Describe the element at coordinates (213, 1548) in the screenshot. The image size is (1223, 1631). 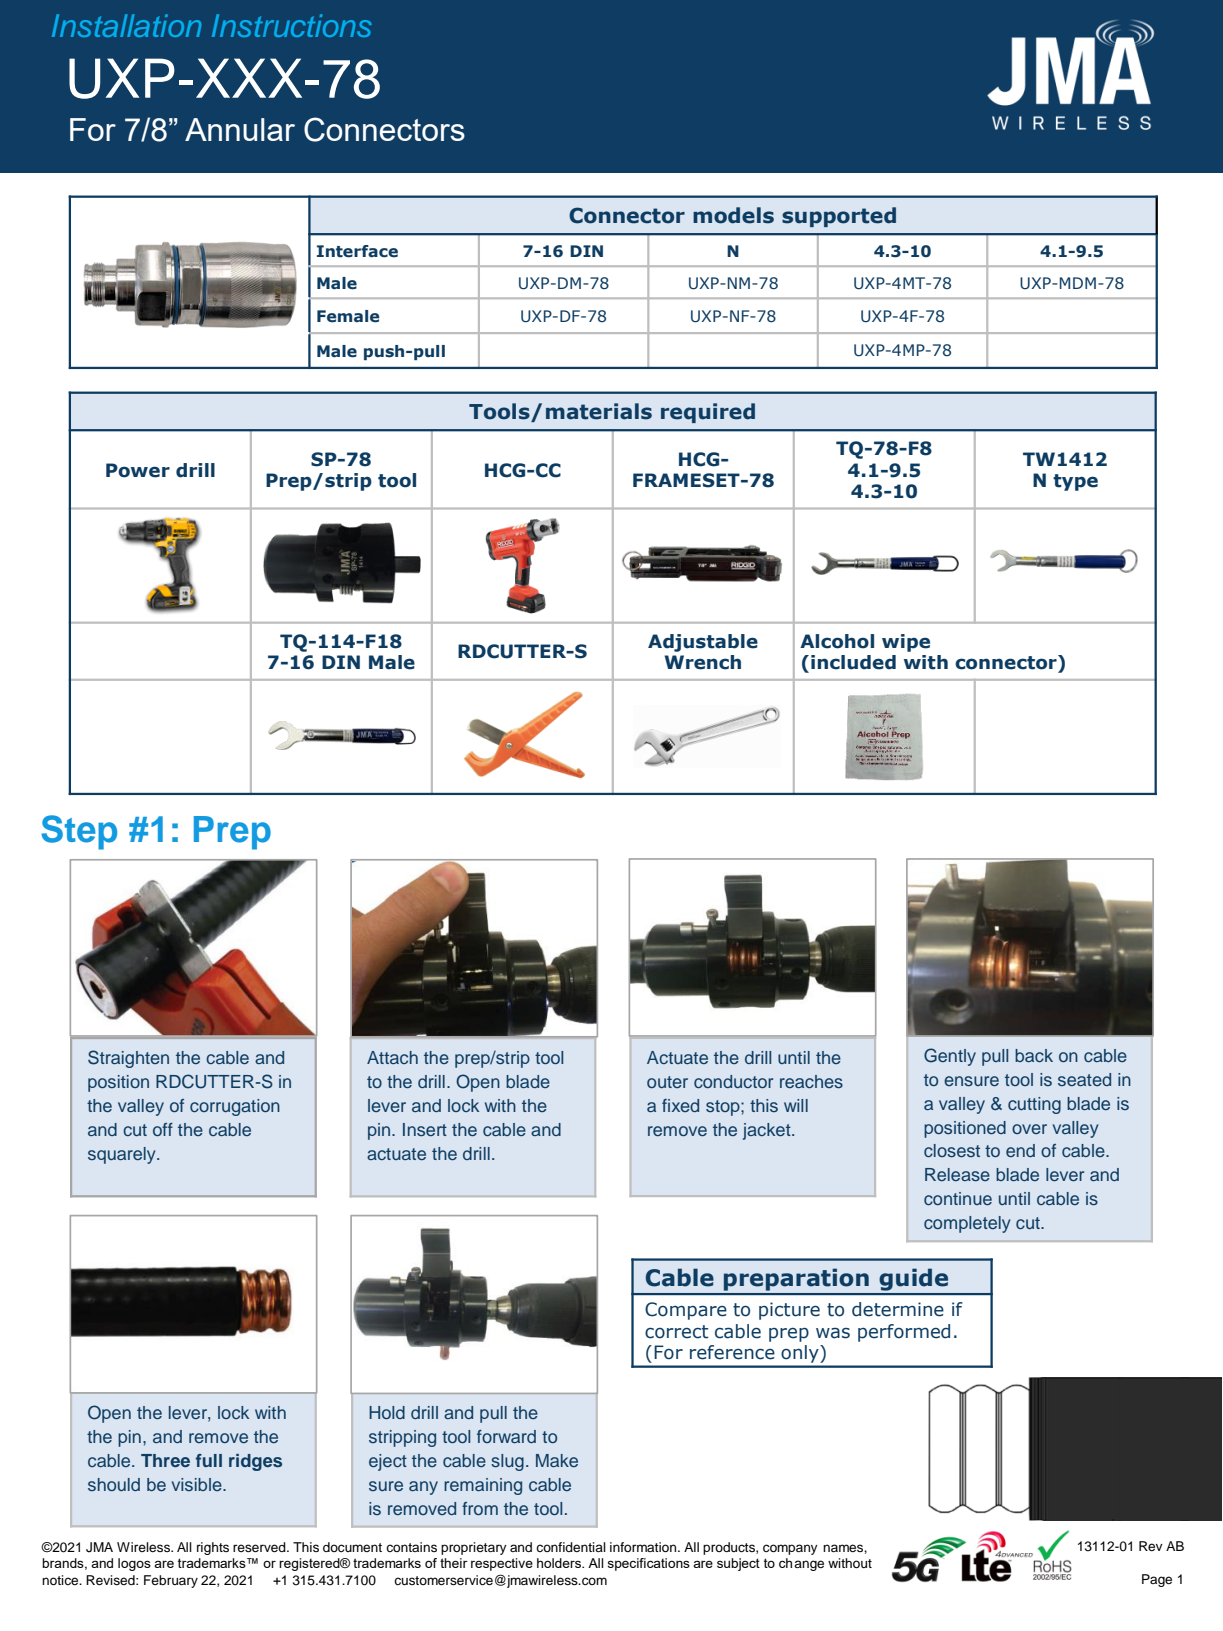
I see `rights` at that location.
